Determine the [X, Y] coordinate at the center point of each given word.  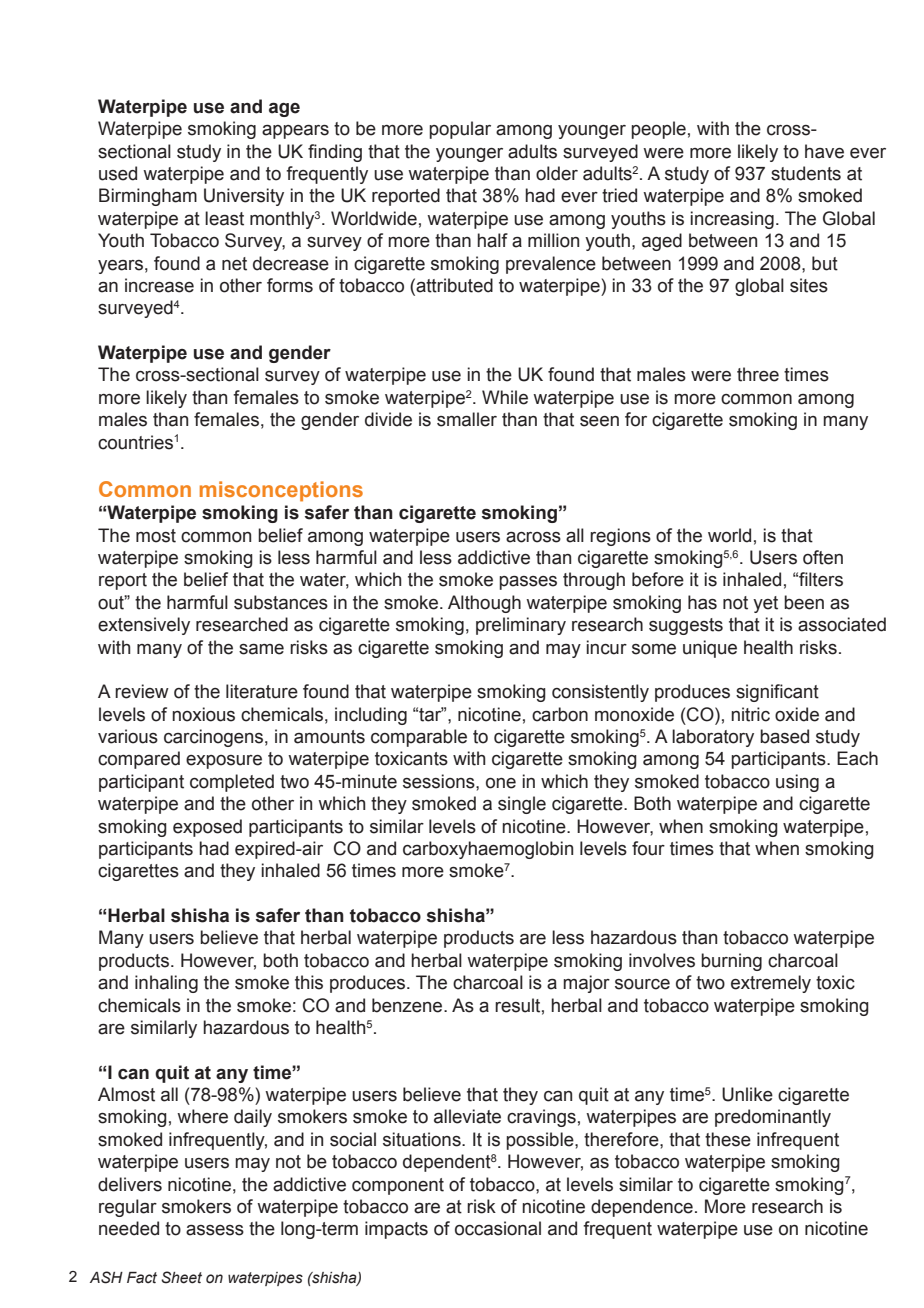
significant [777, 693]
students [806, 173]
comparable [419, 738]
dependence [642, 1208]
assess [215, 1230]
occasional [498, 1228]
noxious [203, 714]
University [244, 197]
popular [460, 130]
